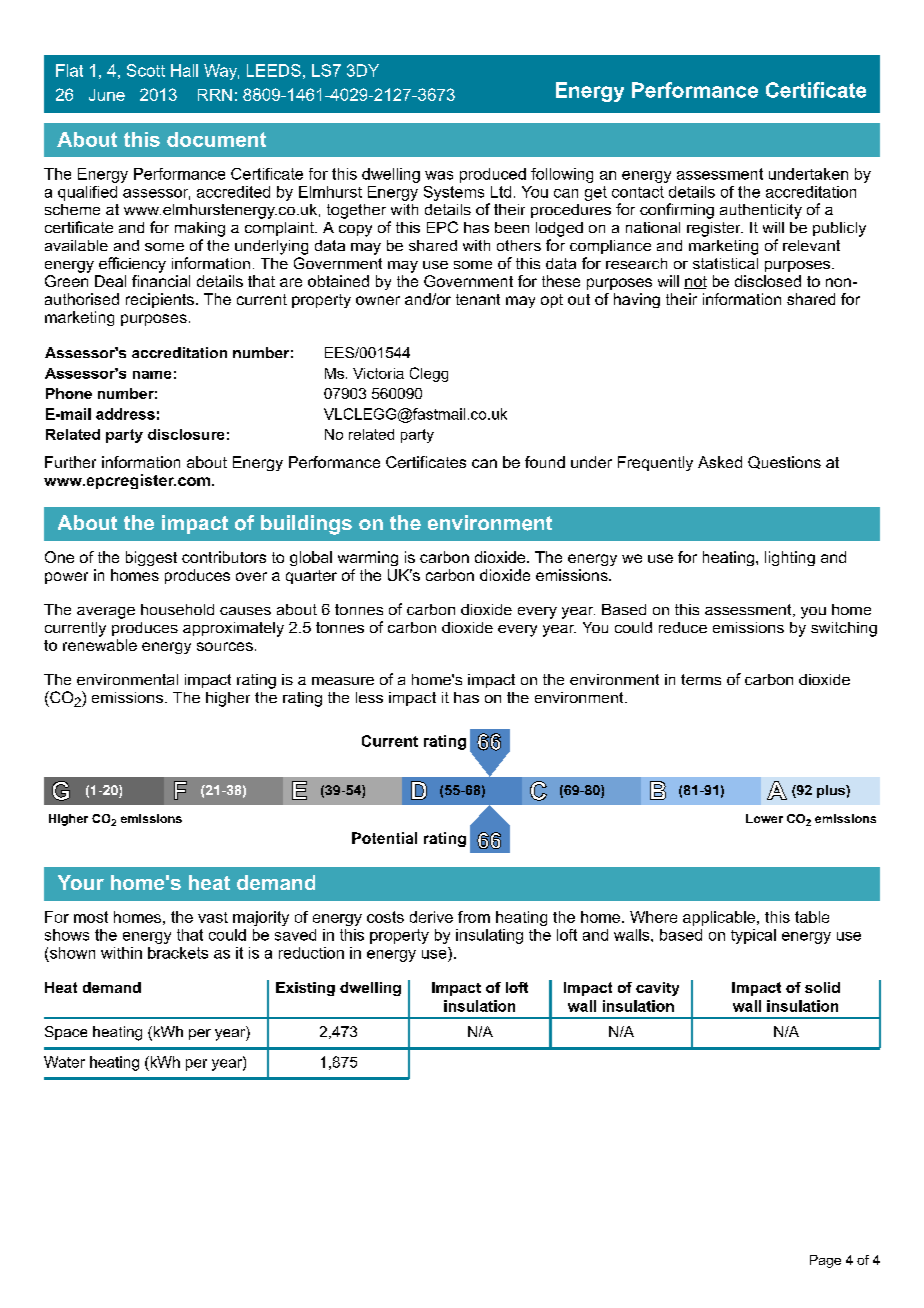 This screenshot has height=1308, width=924. Describe the element at coordinates (761, 211) in the screenshot. I see `authenticity` at that location.
